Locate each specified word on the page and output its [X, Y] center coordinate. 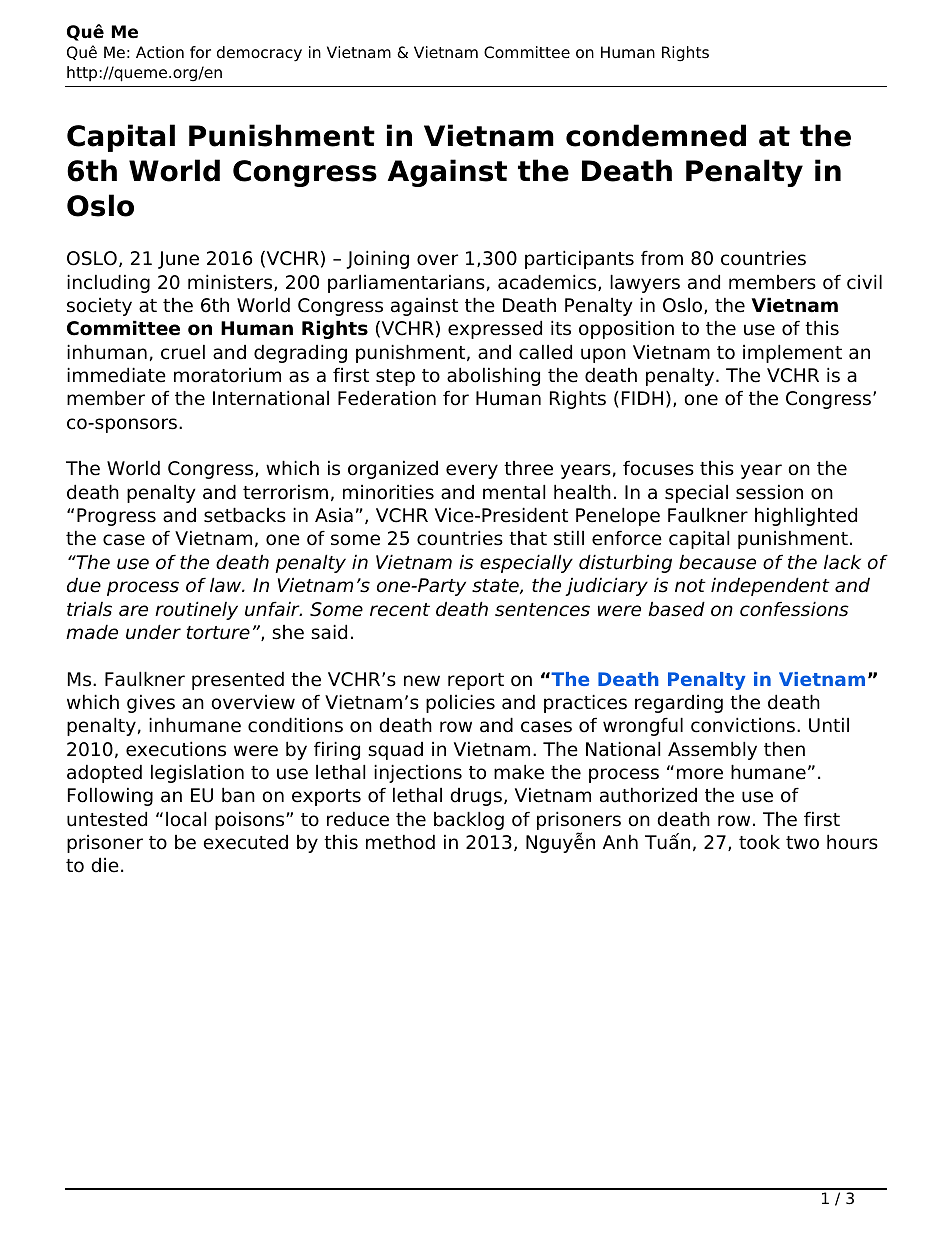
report [476, 681]
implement [792, 353]
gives [151, 703]
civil [864, 282]
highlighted [806, 516]
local [186, 819]
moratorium [227, 375]
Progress [116, 517]
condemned [656, 135]
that [528, 538]
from [662, 258]
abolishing [493, 376]
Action [160, 52]
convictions [743, 725]
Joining [378, 259]
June [178, 260]
